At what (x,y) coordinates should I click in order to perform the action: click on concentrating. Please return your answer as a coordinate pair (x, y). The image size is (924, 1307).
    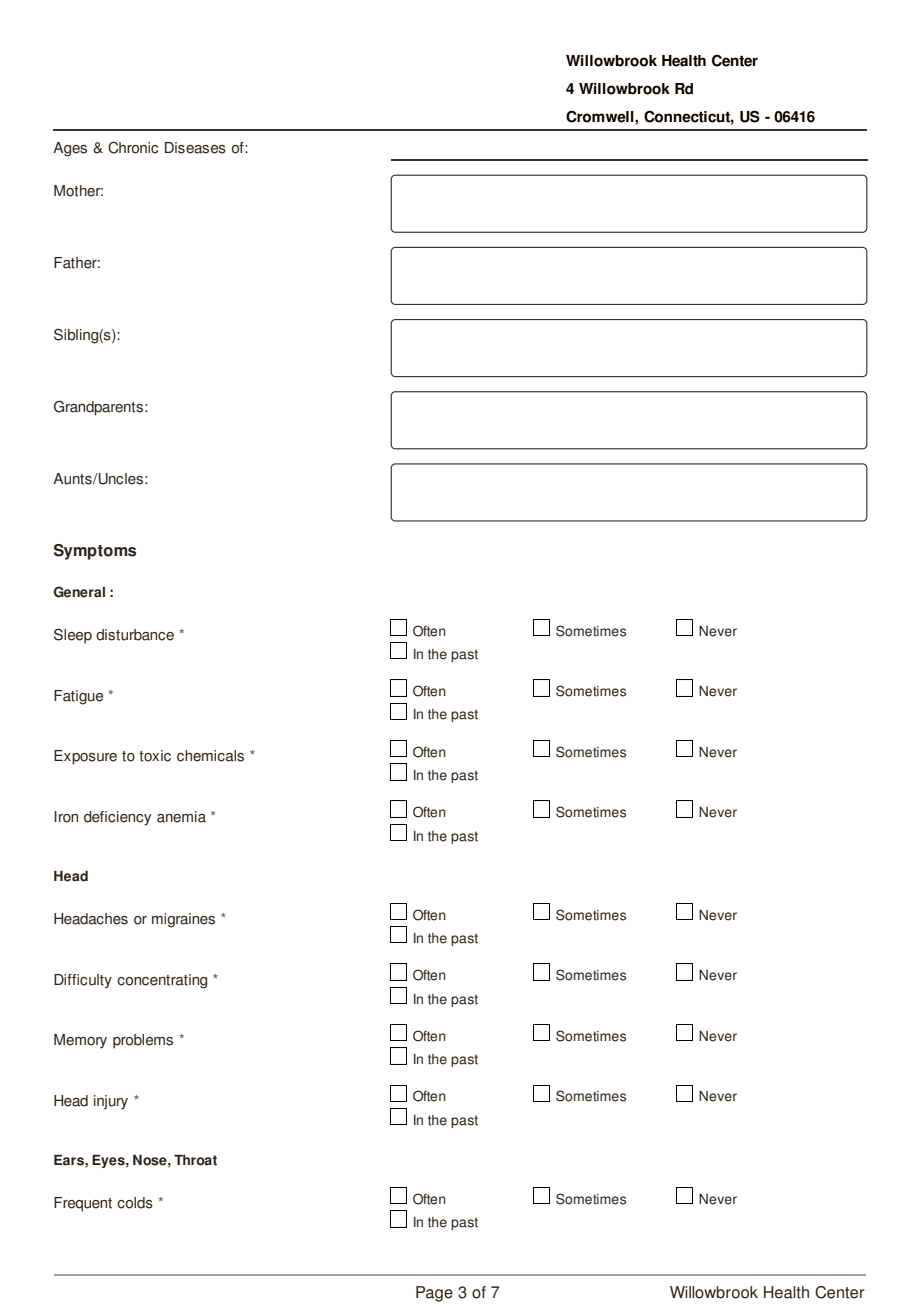
    Looking at the image, I should click on (162, 981).
